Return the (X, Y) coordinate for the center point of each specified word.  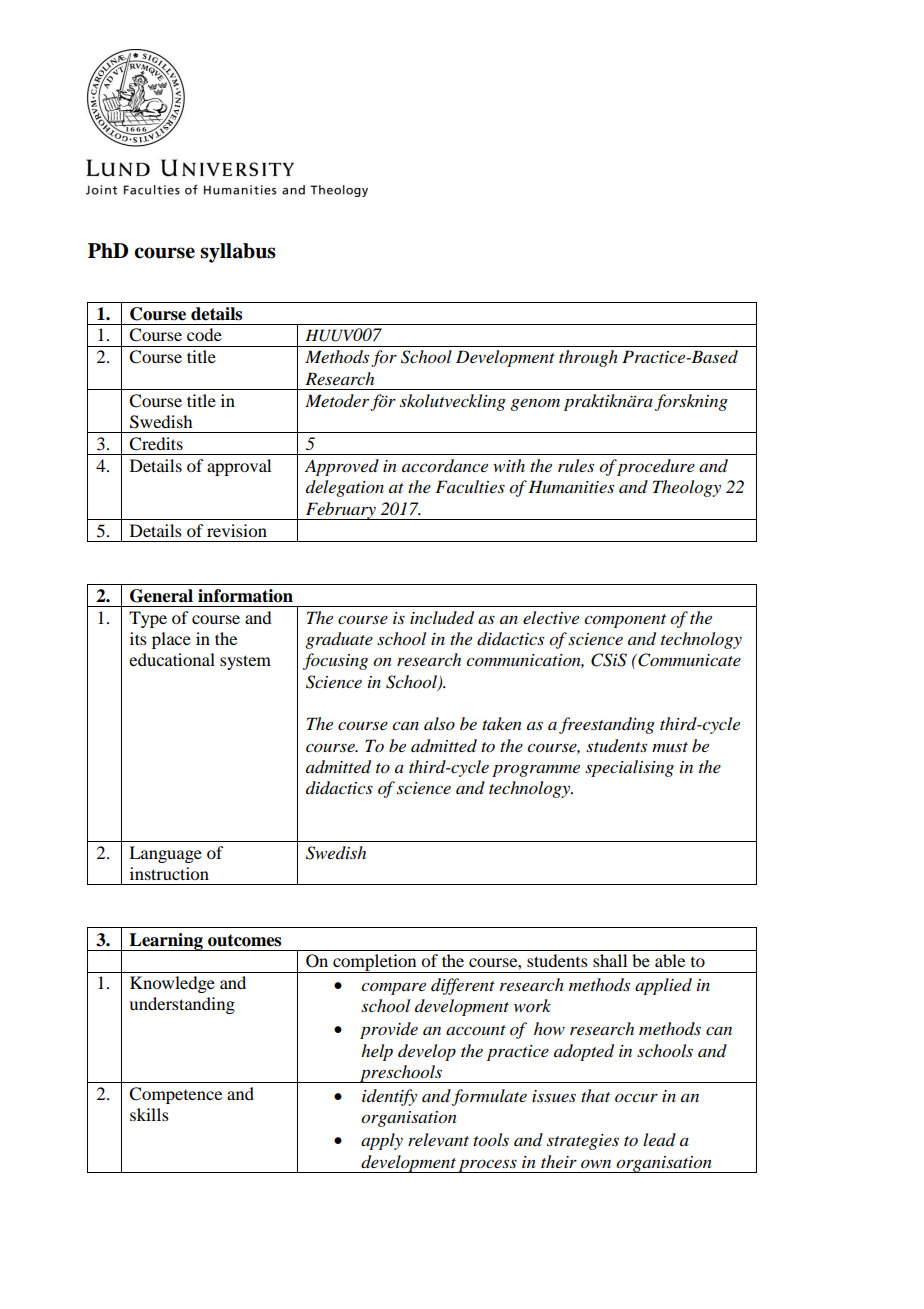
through (588, 358)
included (442, 618)
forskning (691, 402)
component (625, 621)
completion (375, 963)
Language (165, 854)
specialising (629, 768)
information (245, 596)
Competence (175, 1095)
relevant (438, 1139)
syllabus (238, 253)
